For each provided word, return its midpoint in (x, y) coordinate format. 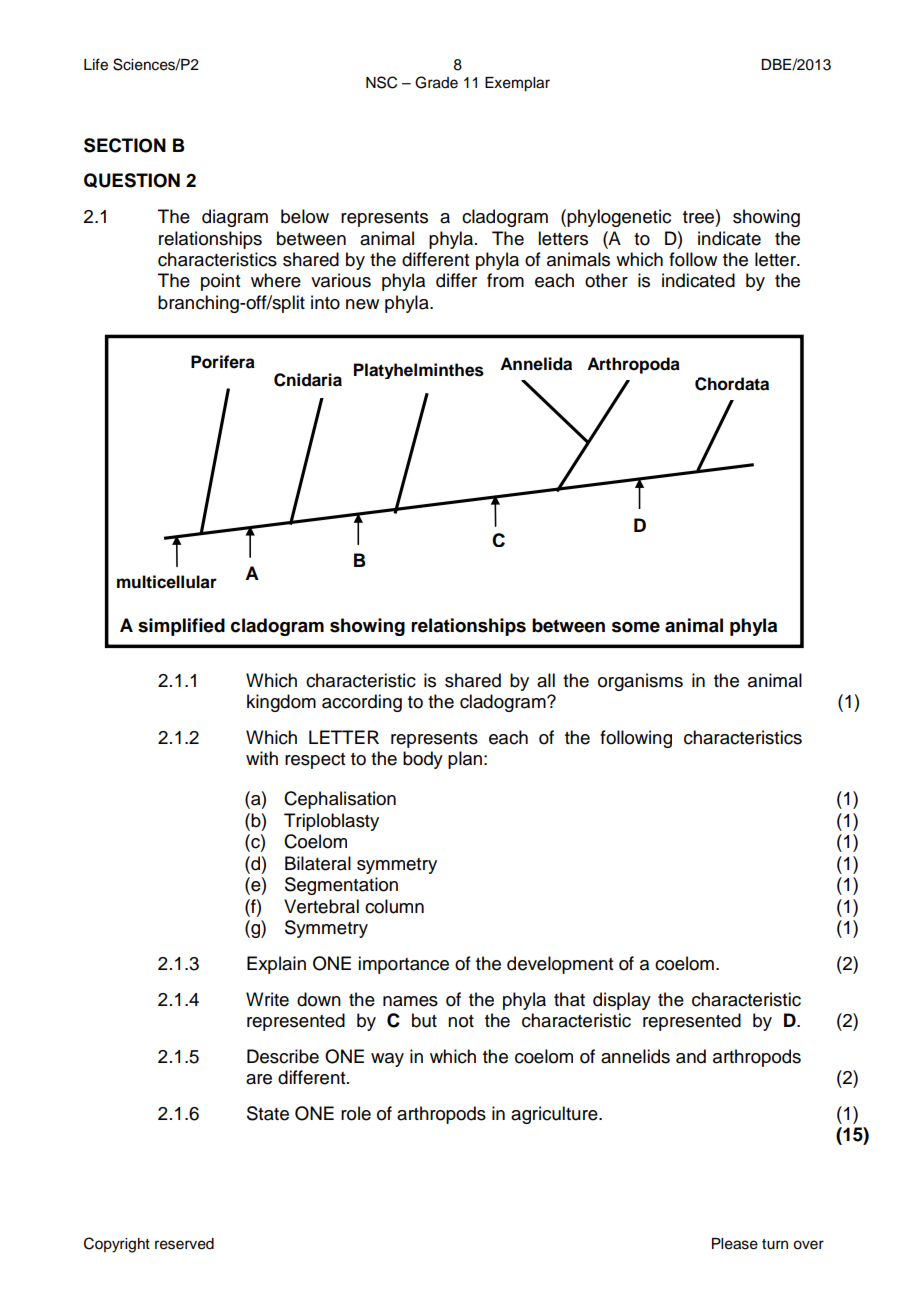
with (262, 758)
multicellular (167, 582)
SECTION (125, 145)
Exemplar (517, 84)
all (546, 680)
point (220, 282)
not (461, 1021)
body (423, 760)
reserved (184, 1244)
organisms (640, 682)
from (505, 280)
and (691, 1056)
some (636, 627)
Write (267, 999)
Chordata (732, 384)
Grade (436, 82)
